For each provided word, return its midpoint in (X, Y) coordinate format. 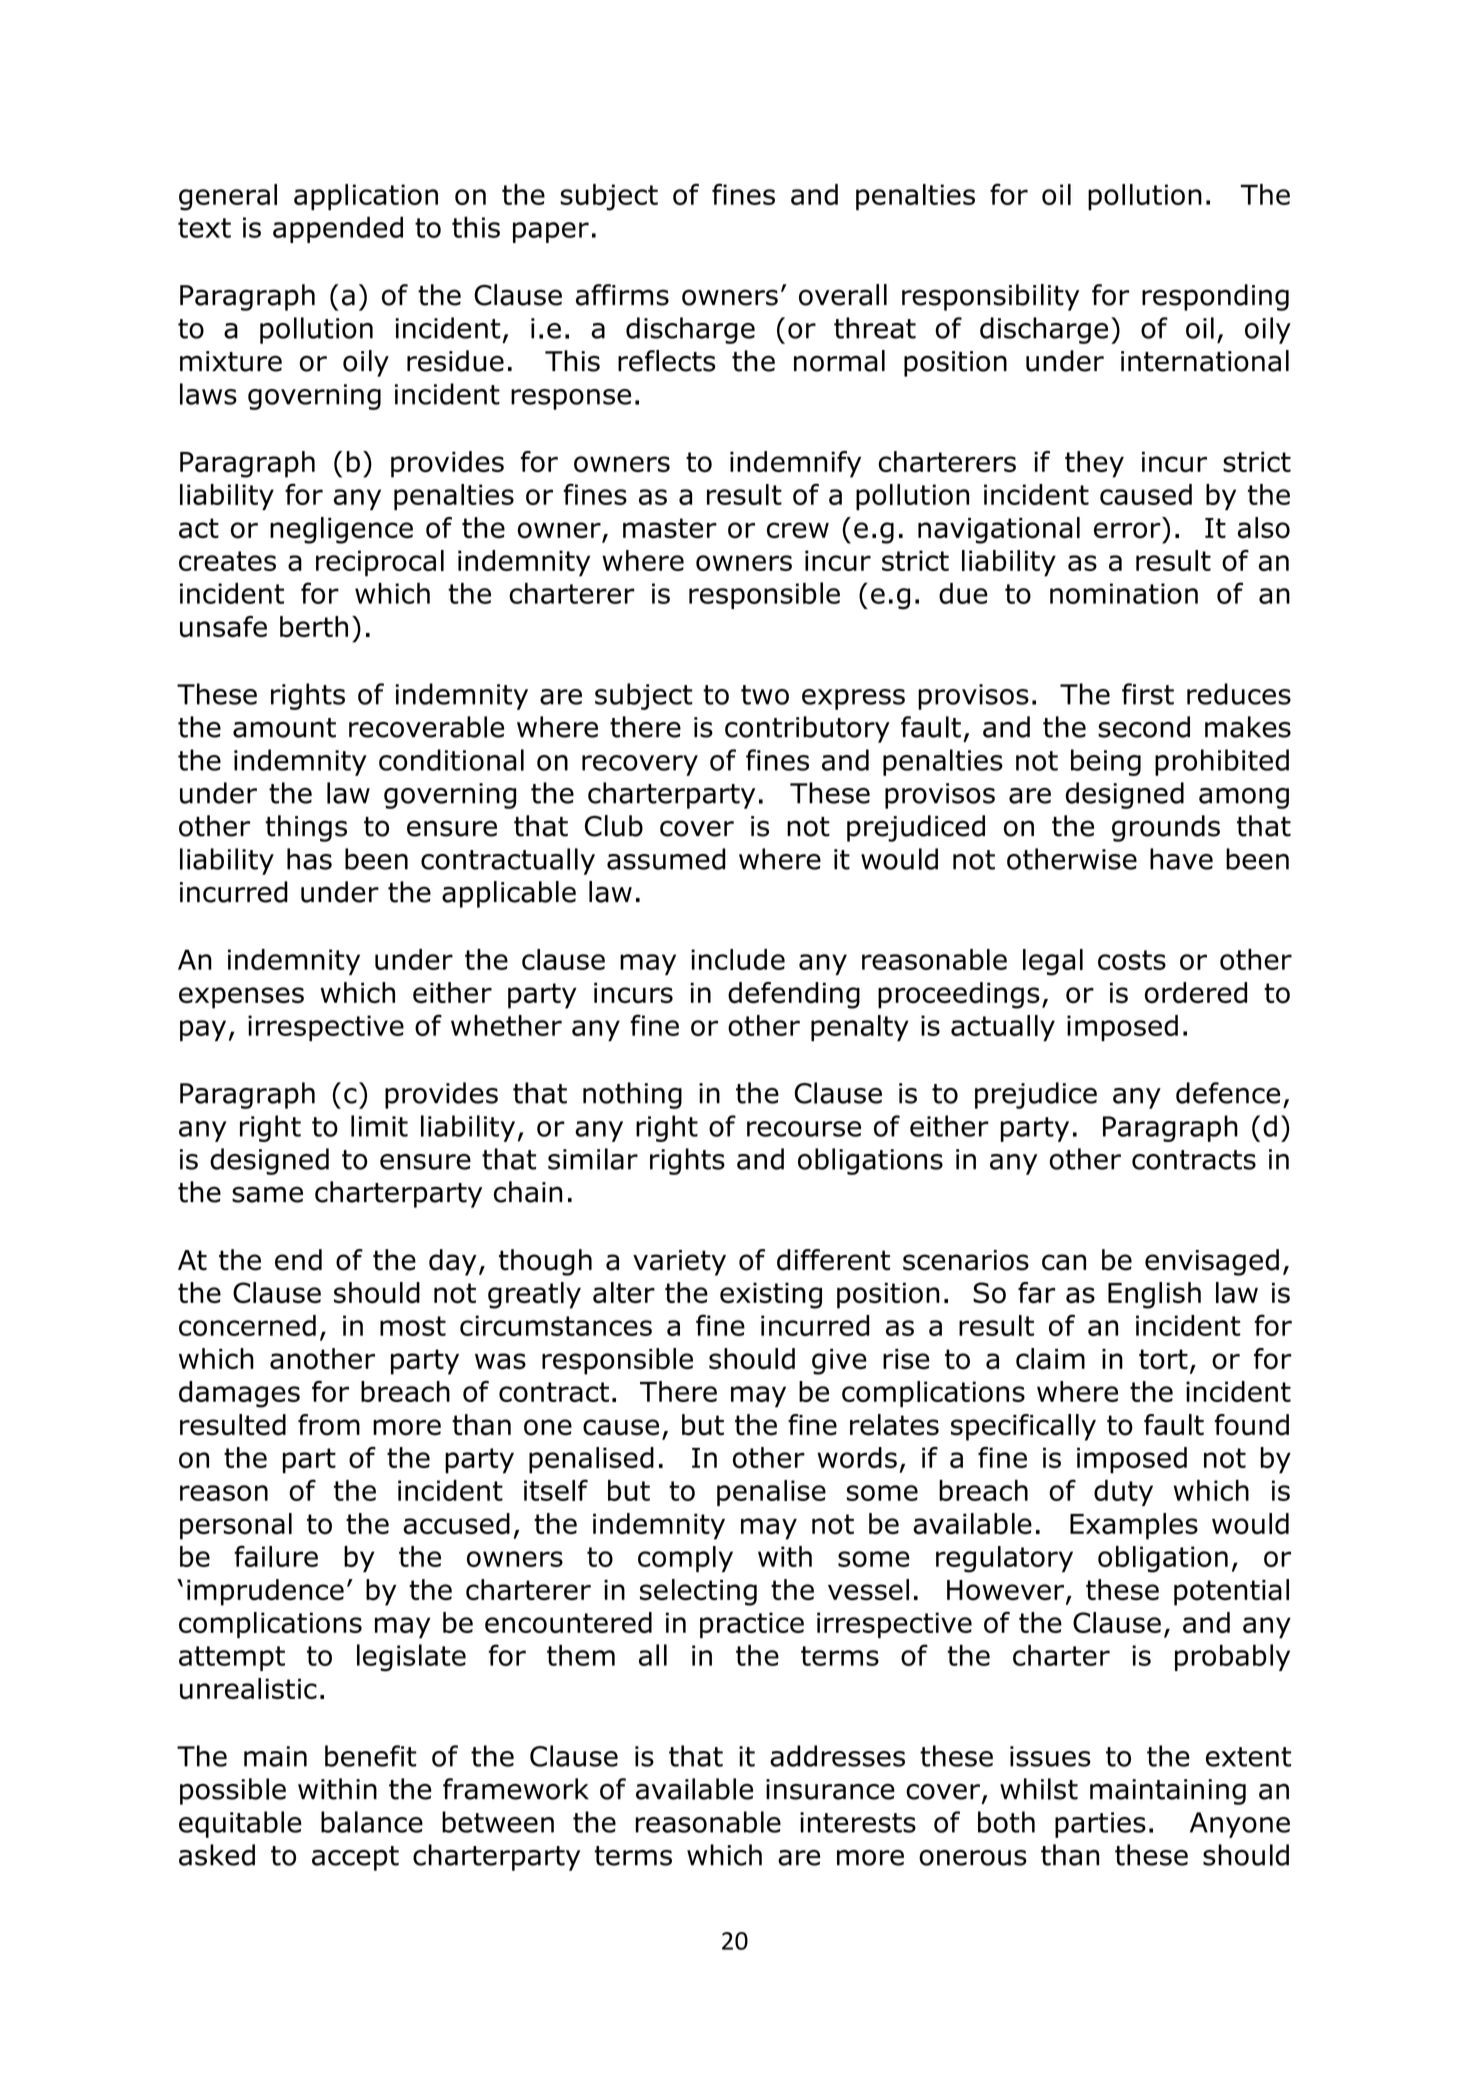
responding (1215, 297)
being (1106, 762)
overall (843, 295)
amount (284, 728)
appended (338, 229)
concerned (247, 1325)
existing (771, 1295)
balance (372, 1822)
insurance (830, 1789)
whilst (1039, 1789)
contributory (807, 729)
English (1154, 1295)
